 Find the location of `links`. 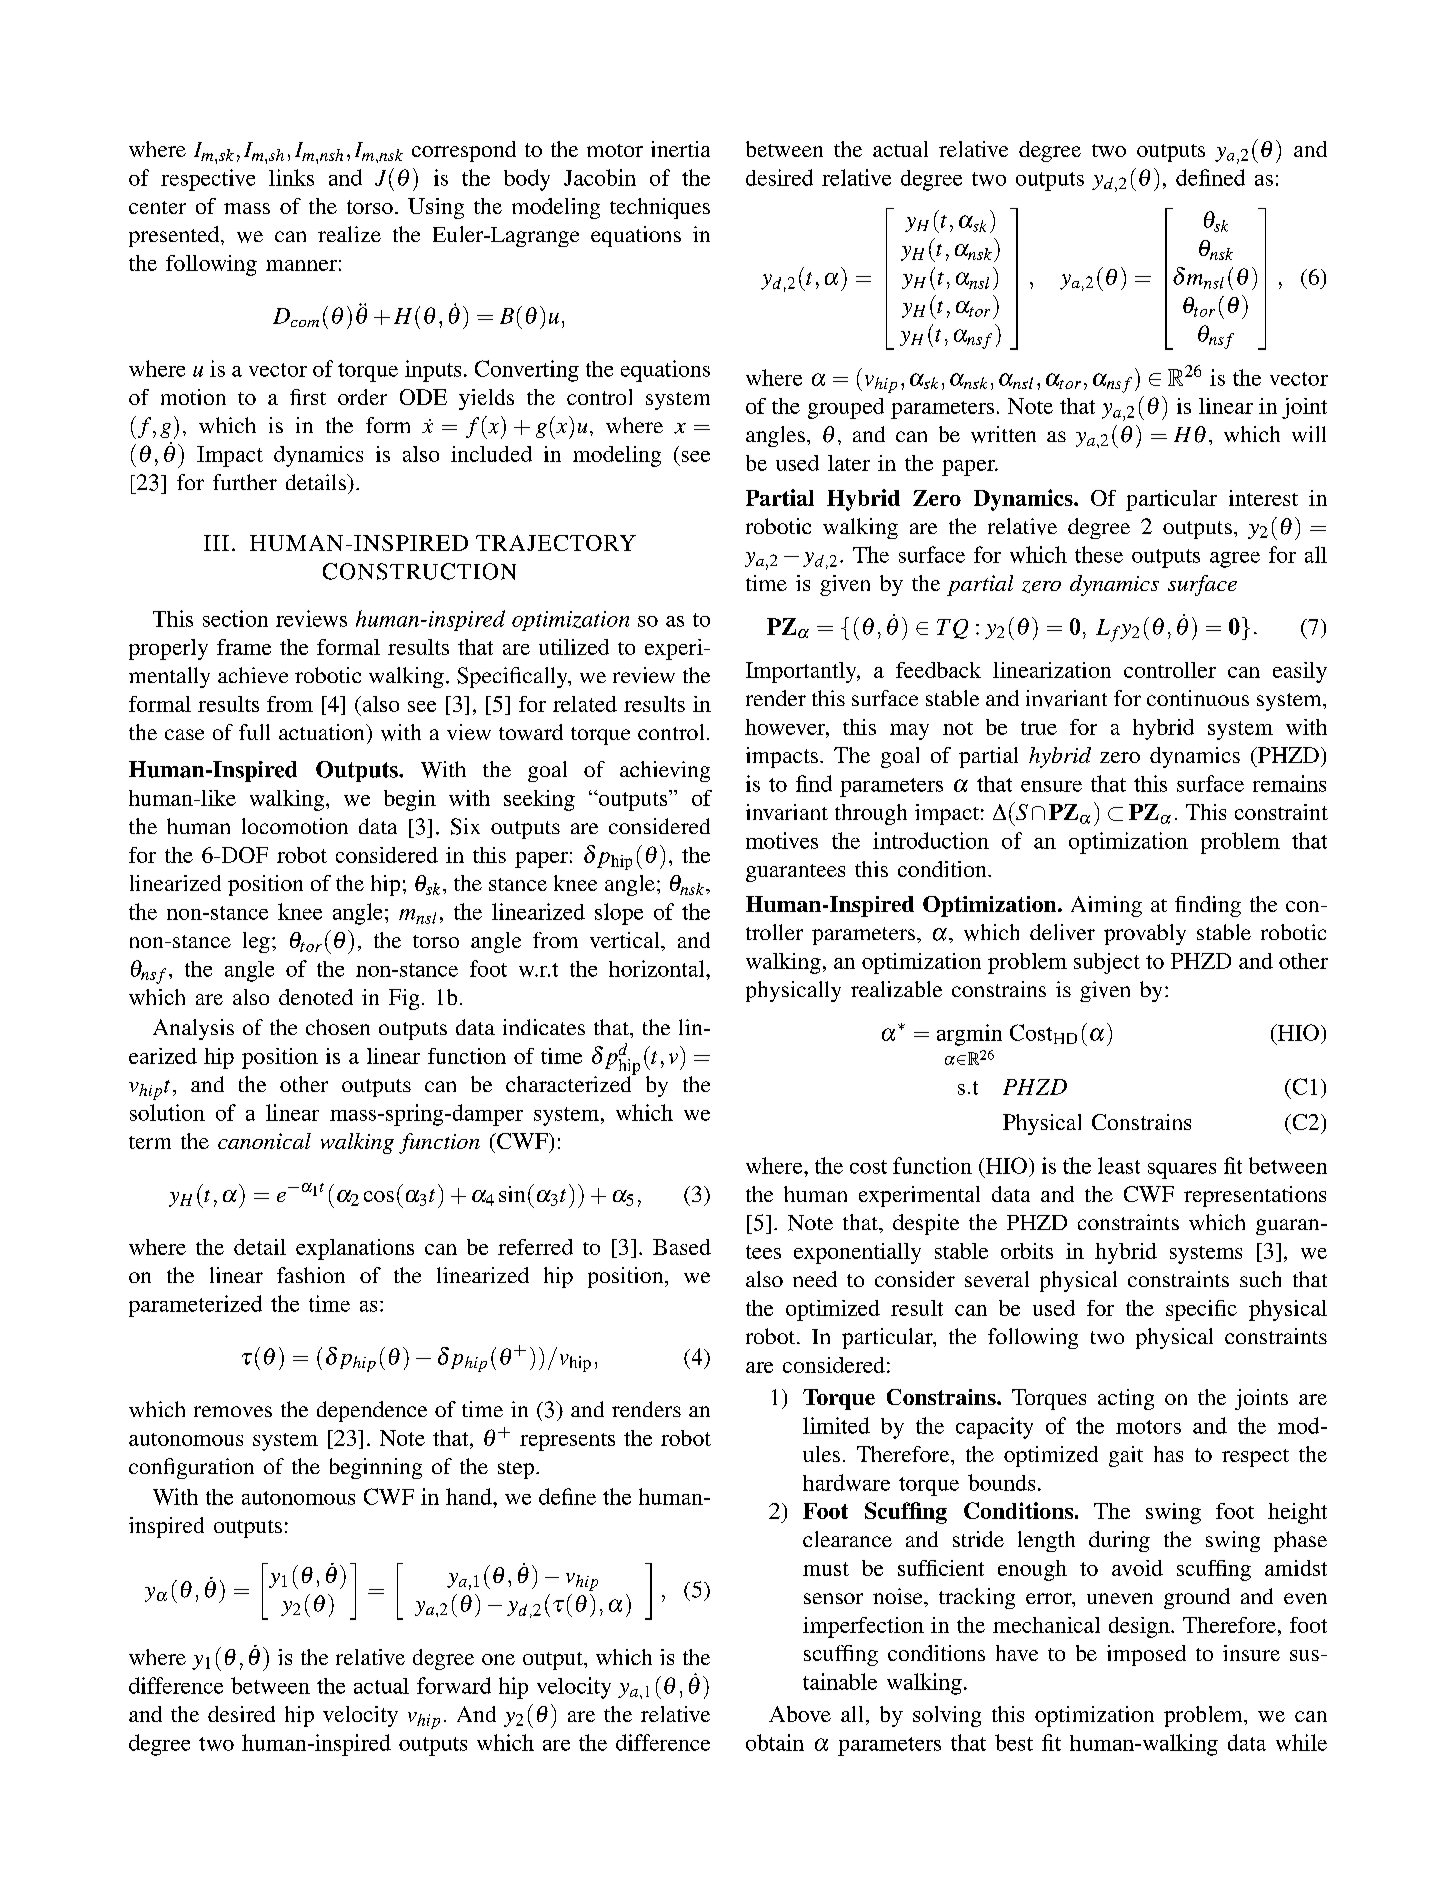

links is located at coordinates (291, 177).
